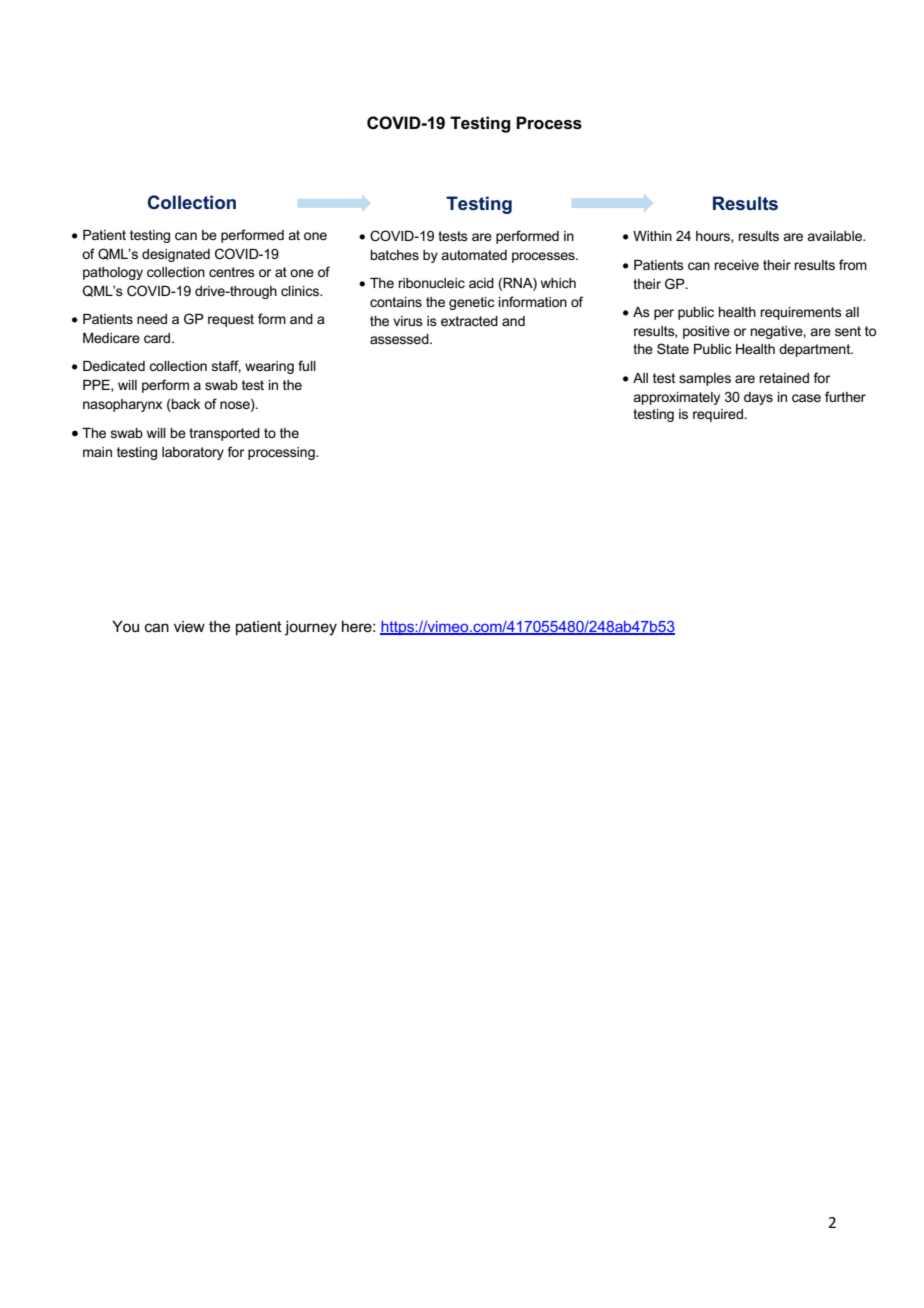 The image size is (924, 1308). What do you see at coordinates (400, 339) in the page?
I see `assessed` at bounding box center [400, 339].
